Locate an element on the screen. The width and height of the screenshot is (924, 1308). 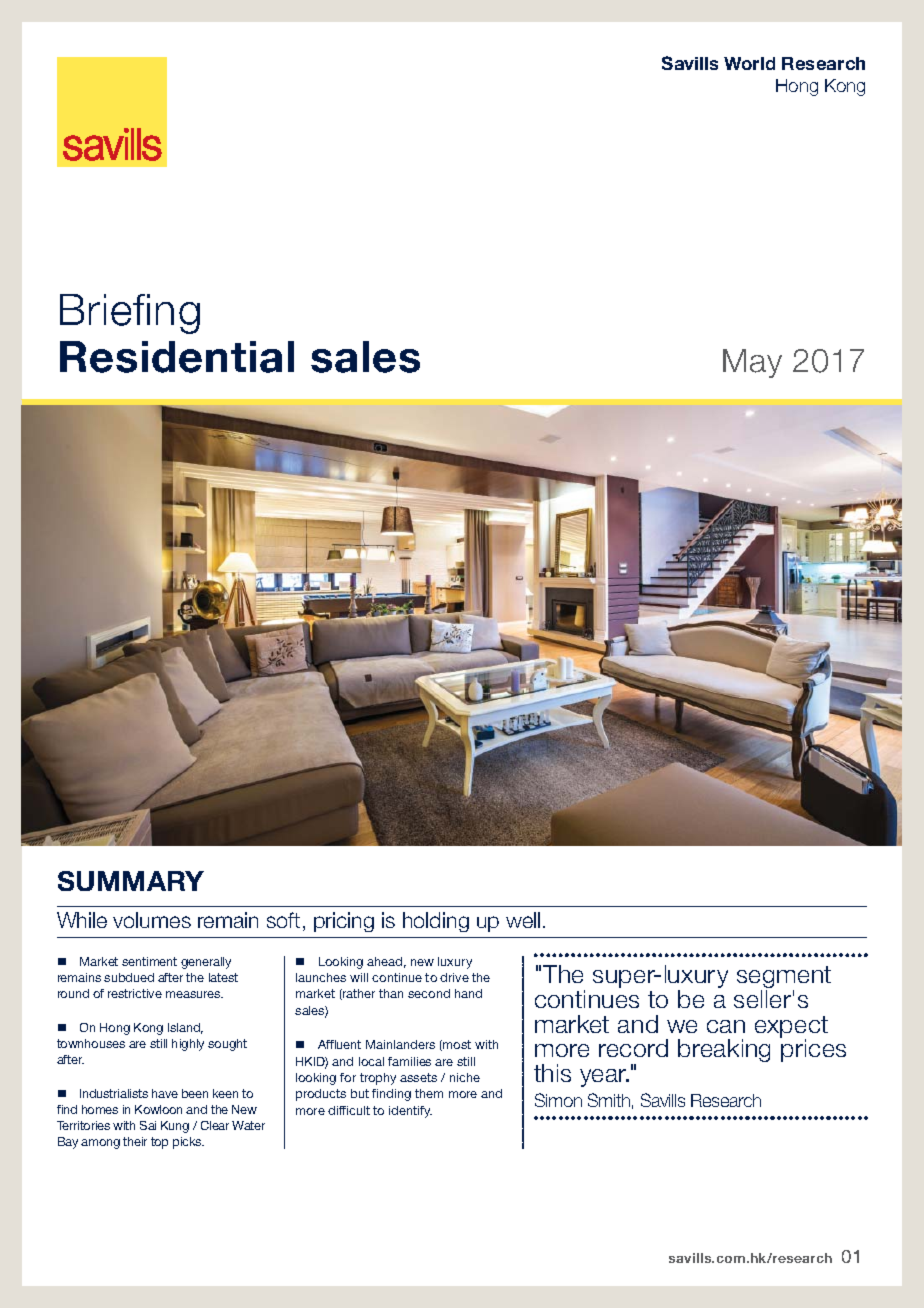
Kowloon is located at coordinates (158, 1109).
